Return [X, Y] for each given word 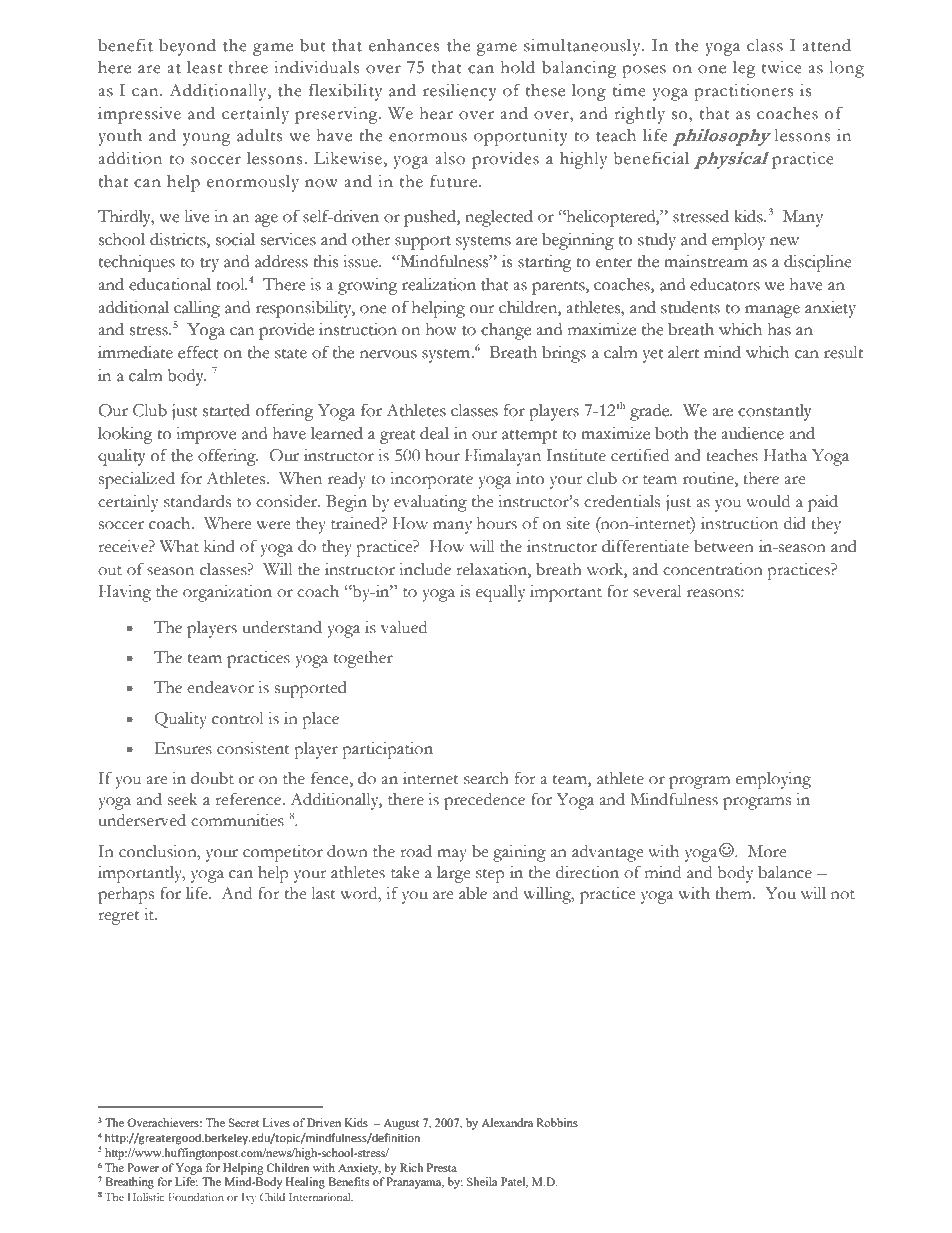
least [204, 67]
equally [500, 593]
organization [227, 593]
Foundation [196, 1197]
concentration [713, 569]
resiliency [460, 92]
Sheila [482, 1181]
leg [744, 69]
